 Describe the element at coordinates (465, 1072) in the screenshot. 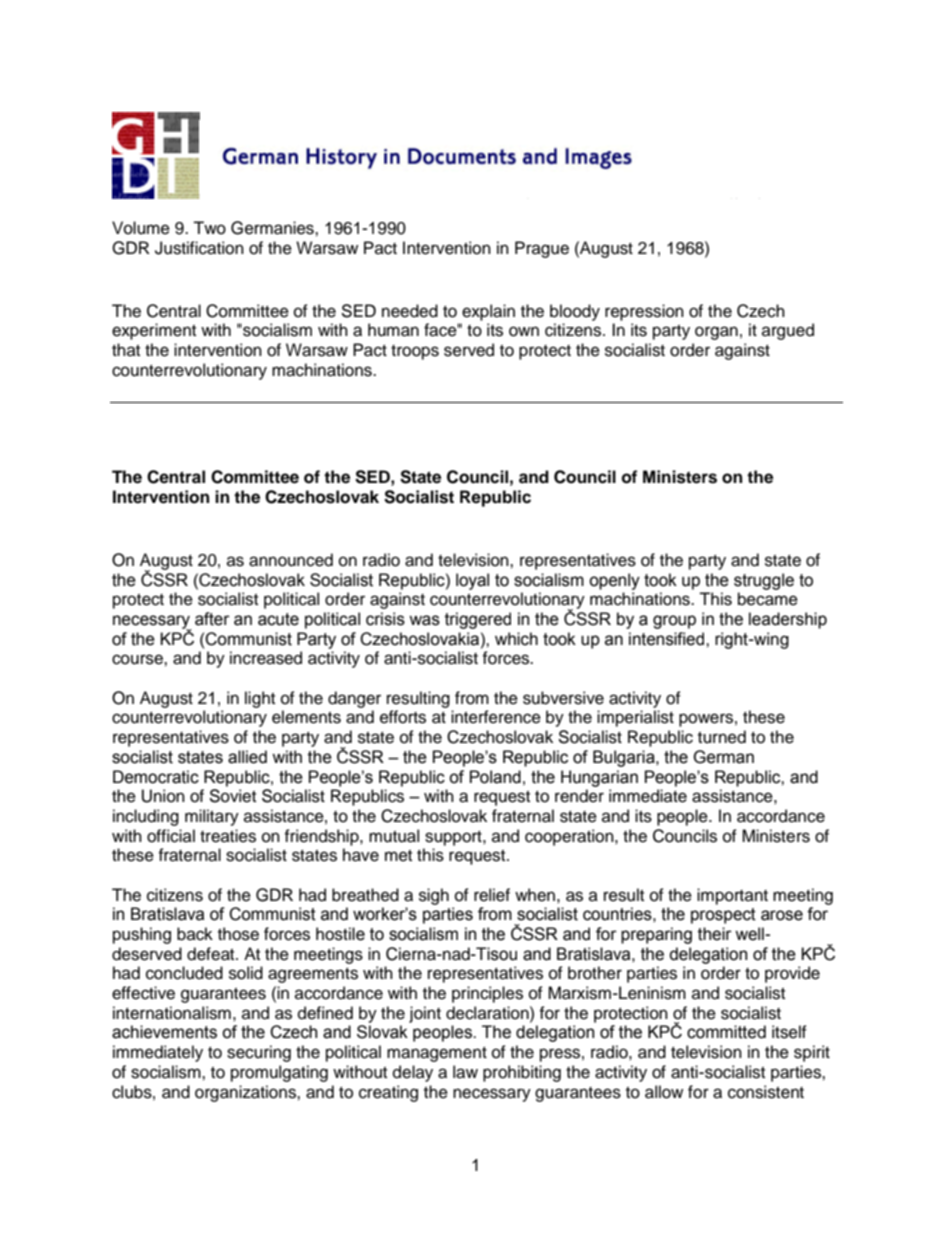

I see `law` at that location.
